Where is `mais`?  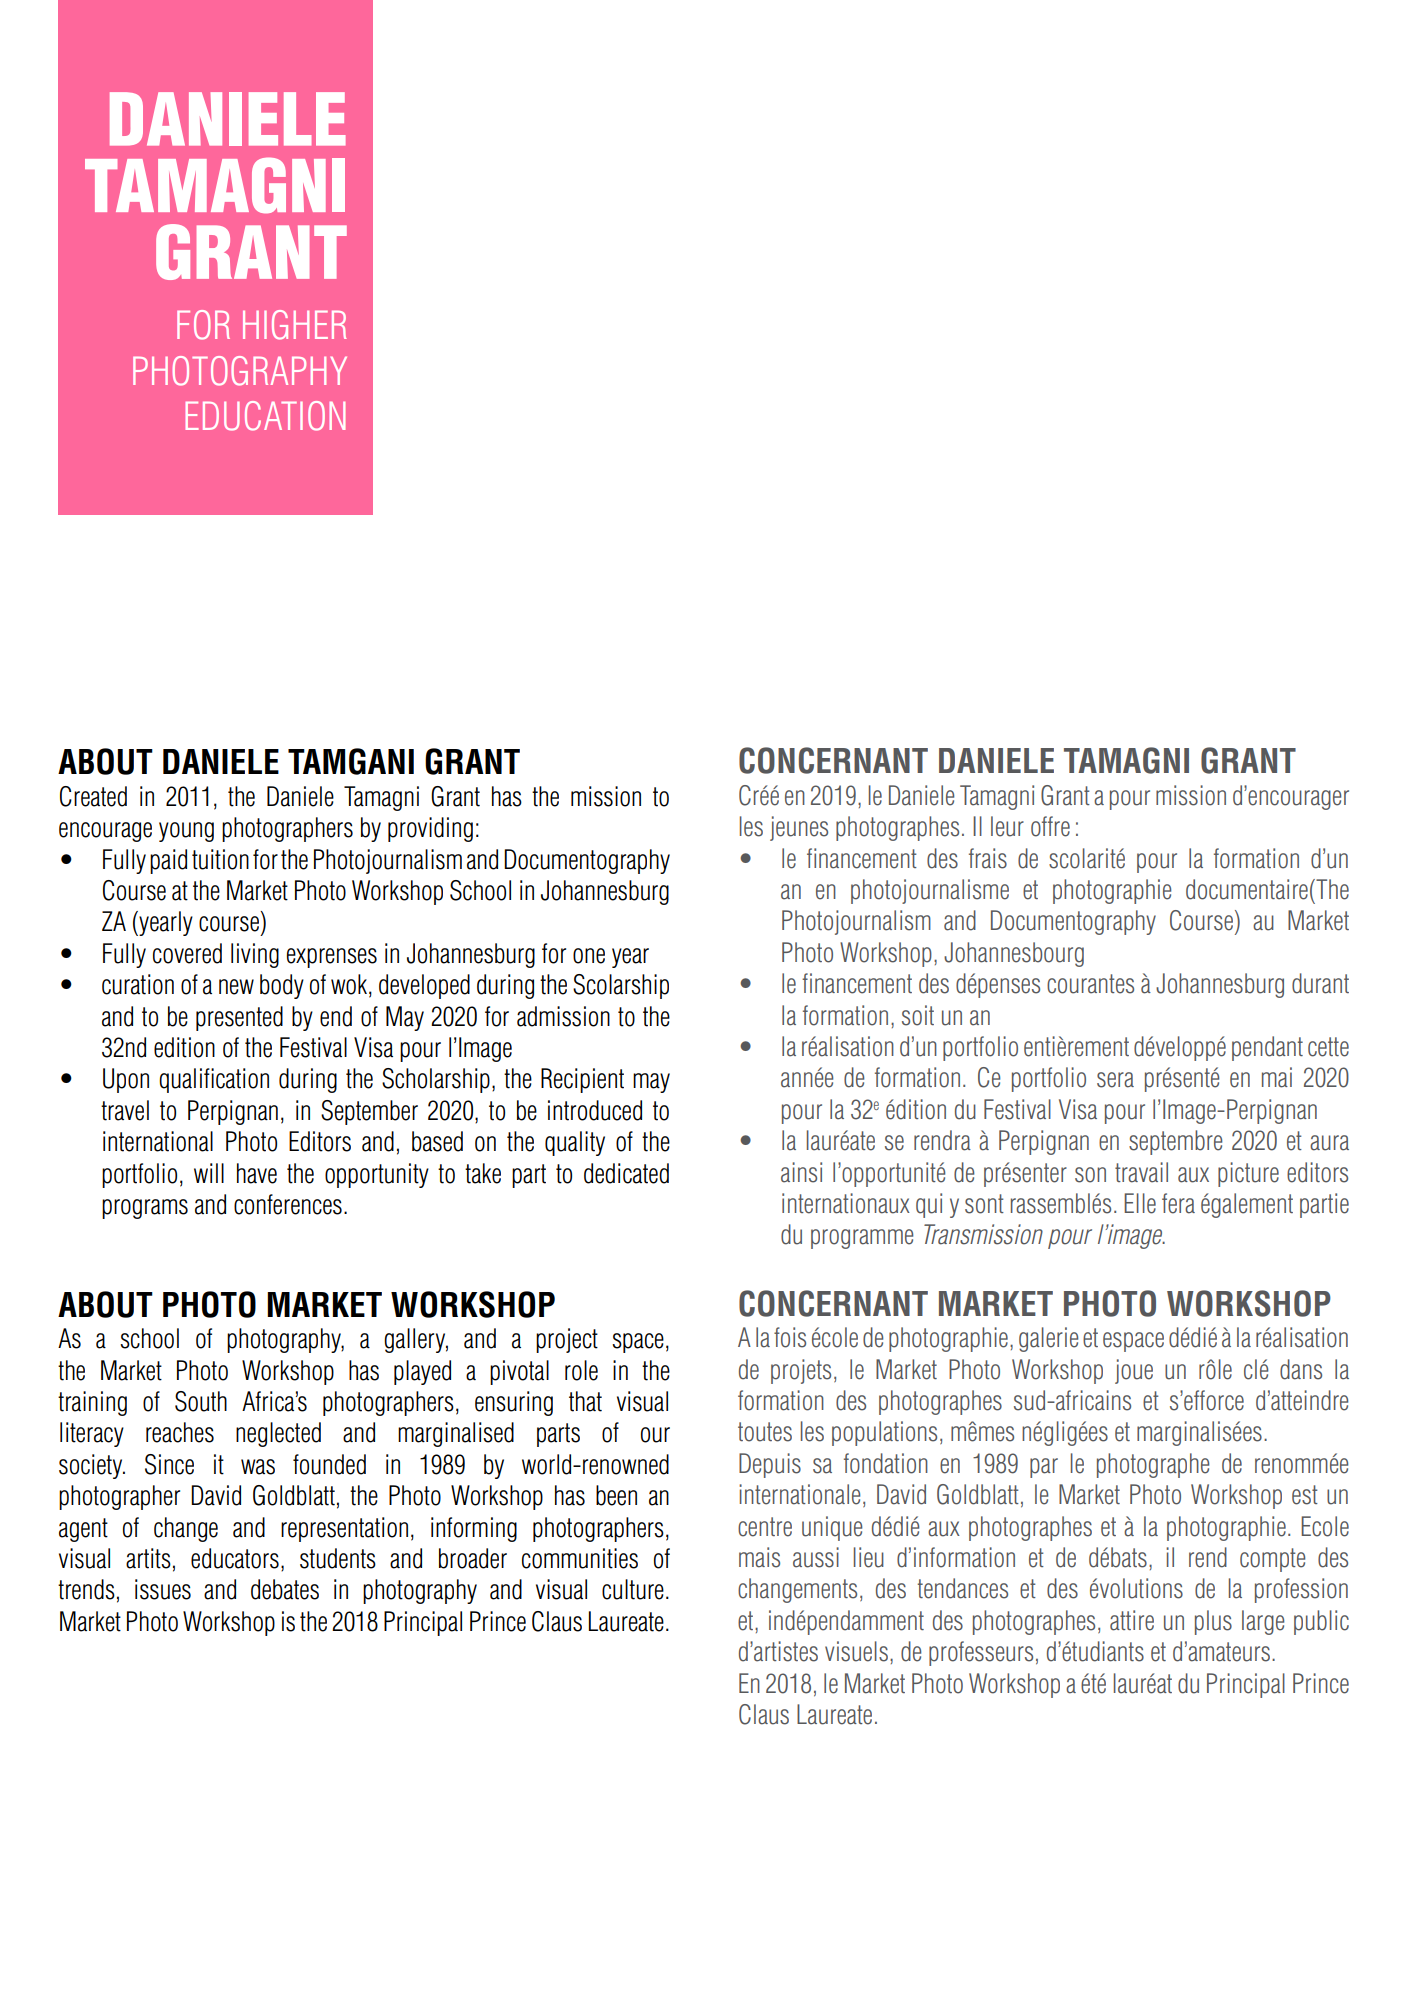
mais is located at coordinates (759, 1557).
